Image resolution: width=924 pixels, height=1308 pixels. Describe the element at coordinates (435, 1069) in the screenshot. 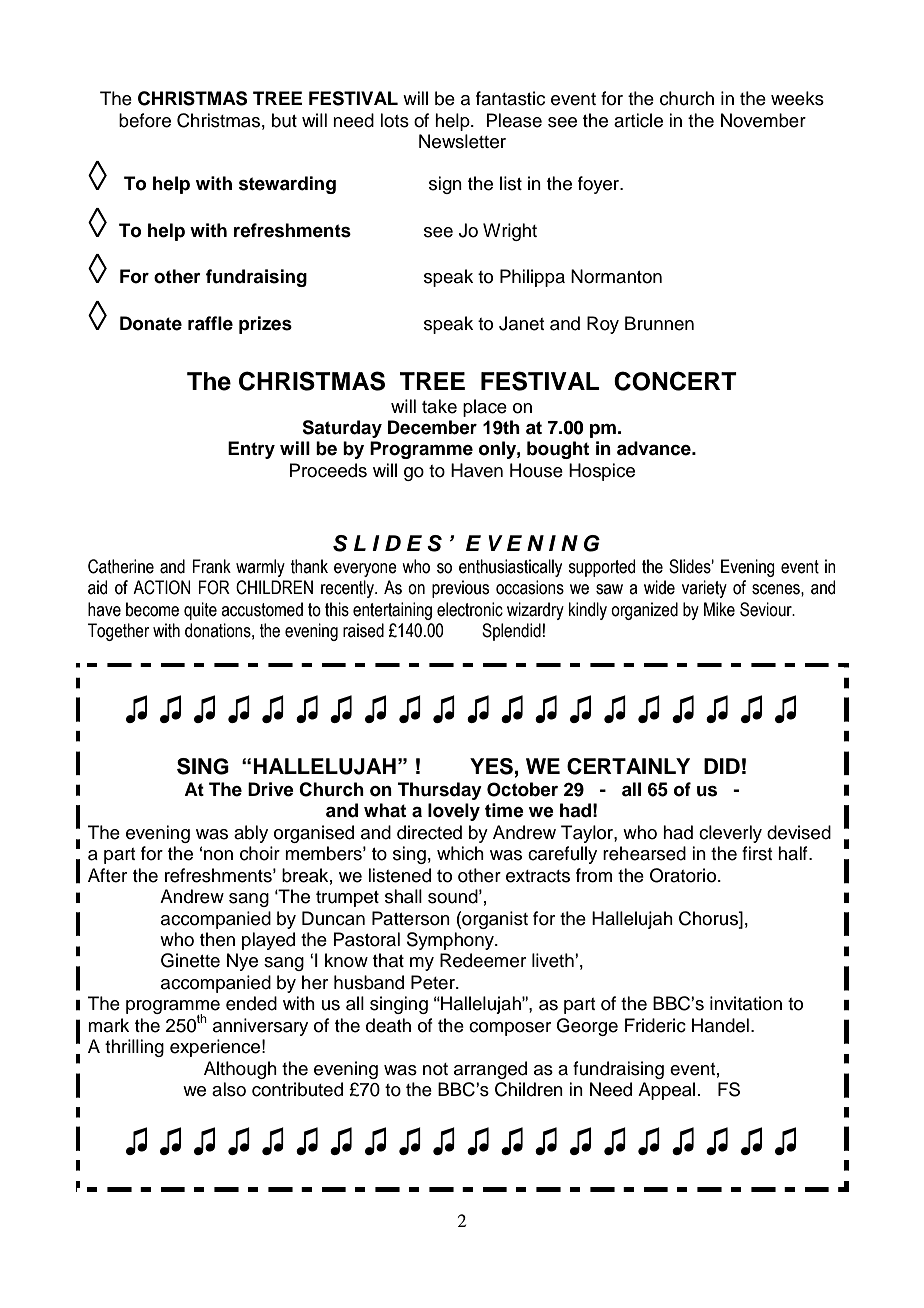

I see `not` at that location.
